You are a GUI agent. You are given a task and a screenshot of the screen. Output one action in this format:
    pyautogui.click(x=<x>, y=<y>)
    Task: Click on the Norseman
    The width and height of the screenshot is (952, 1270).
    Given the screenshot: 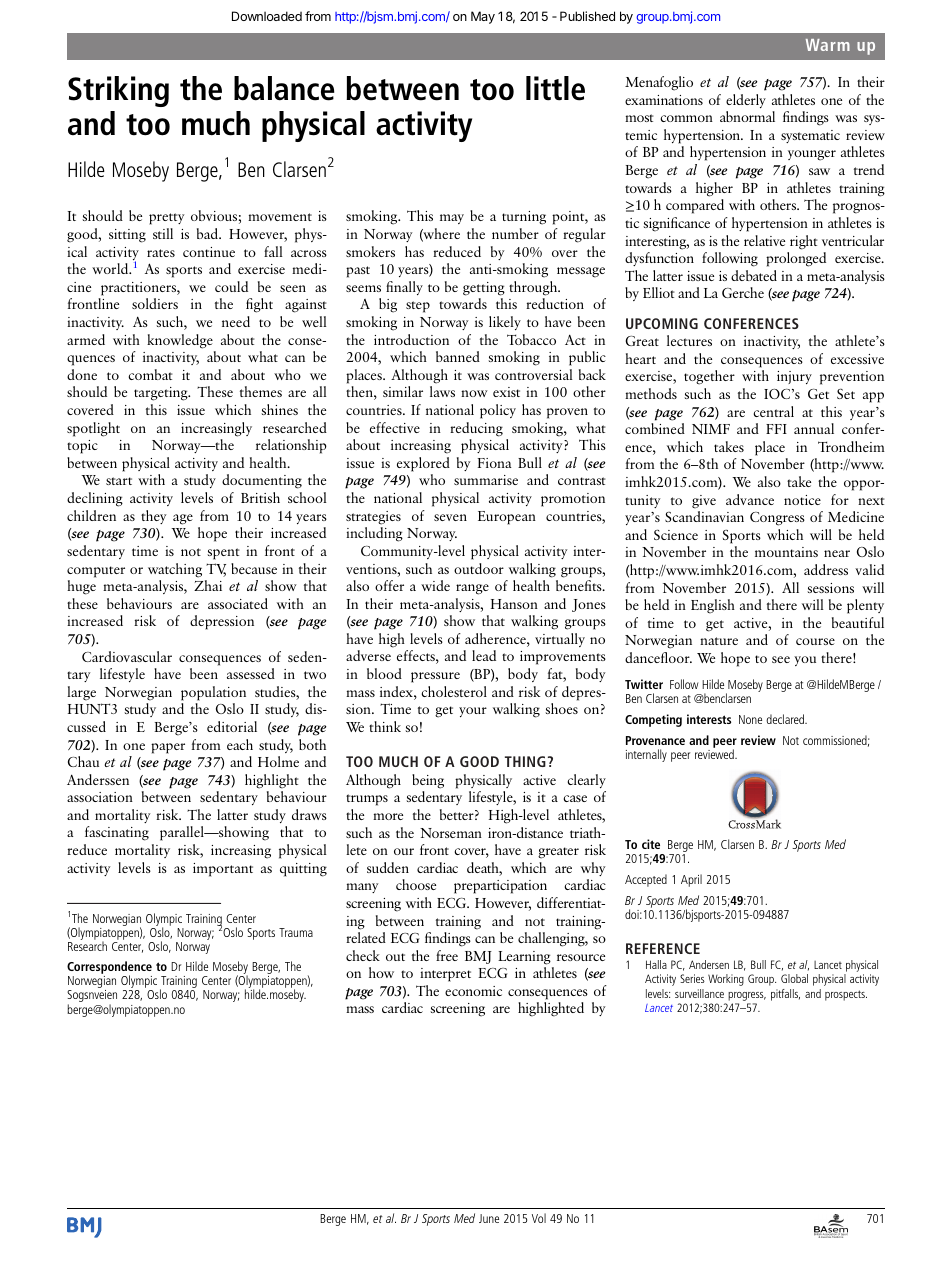 What is the action you would take?
    pyautogui.click(x=451, y=833)
